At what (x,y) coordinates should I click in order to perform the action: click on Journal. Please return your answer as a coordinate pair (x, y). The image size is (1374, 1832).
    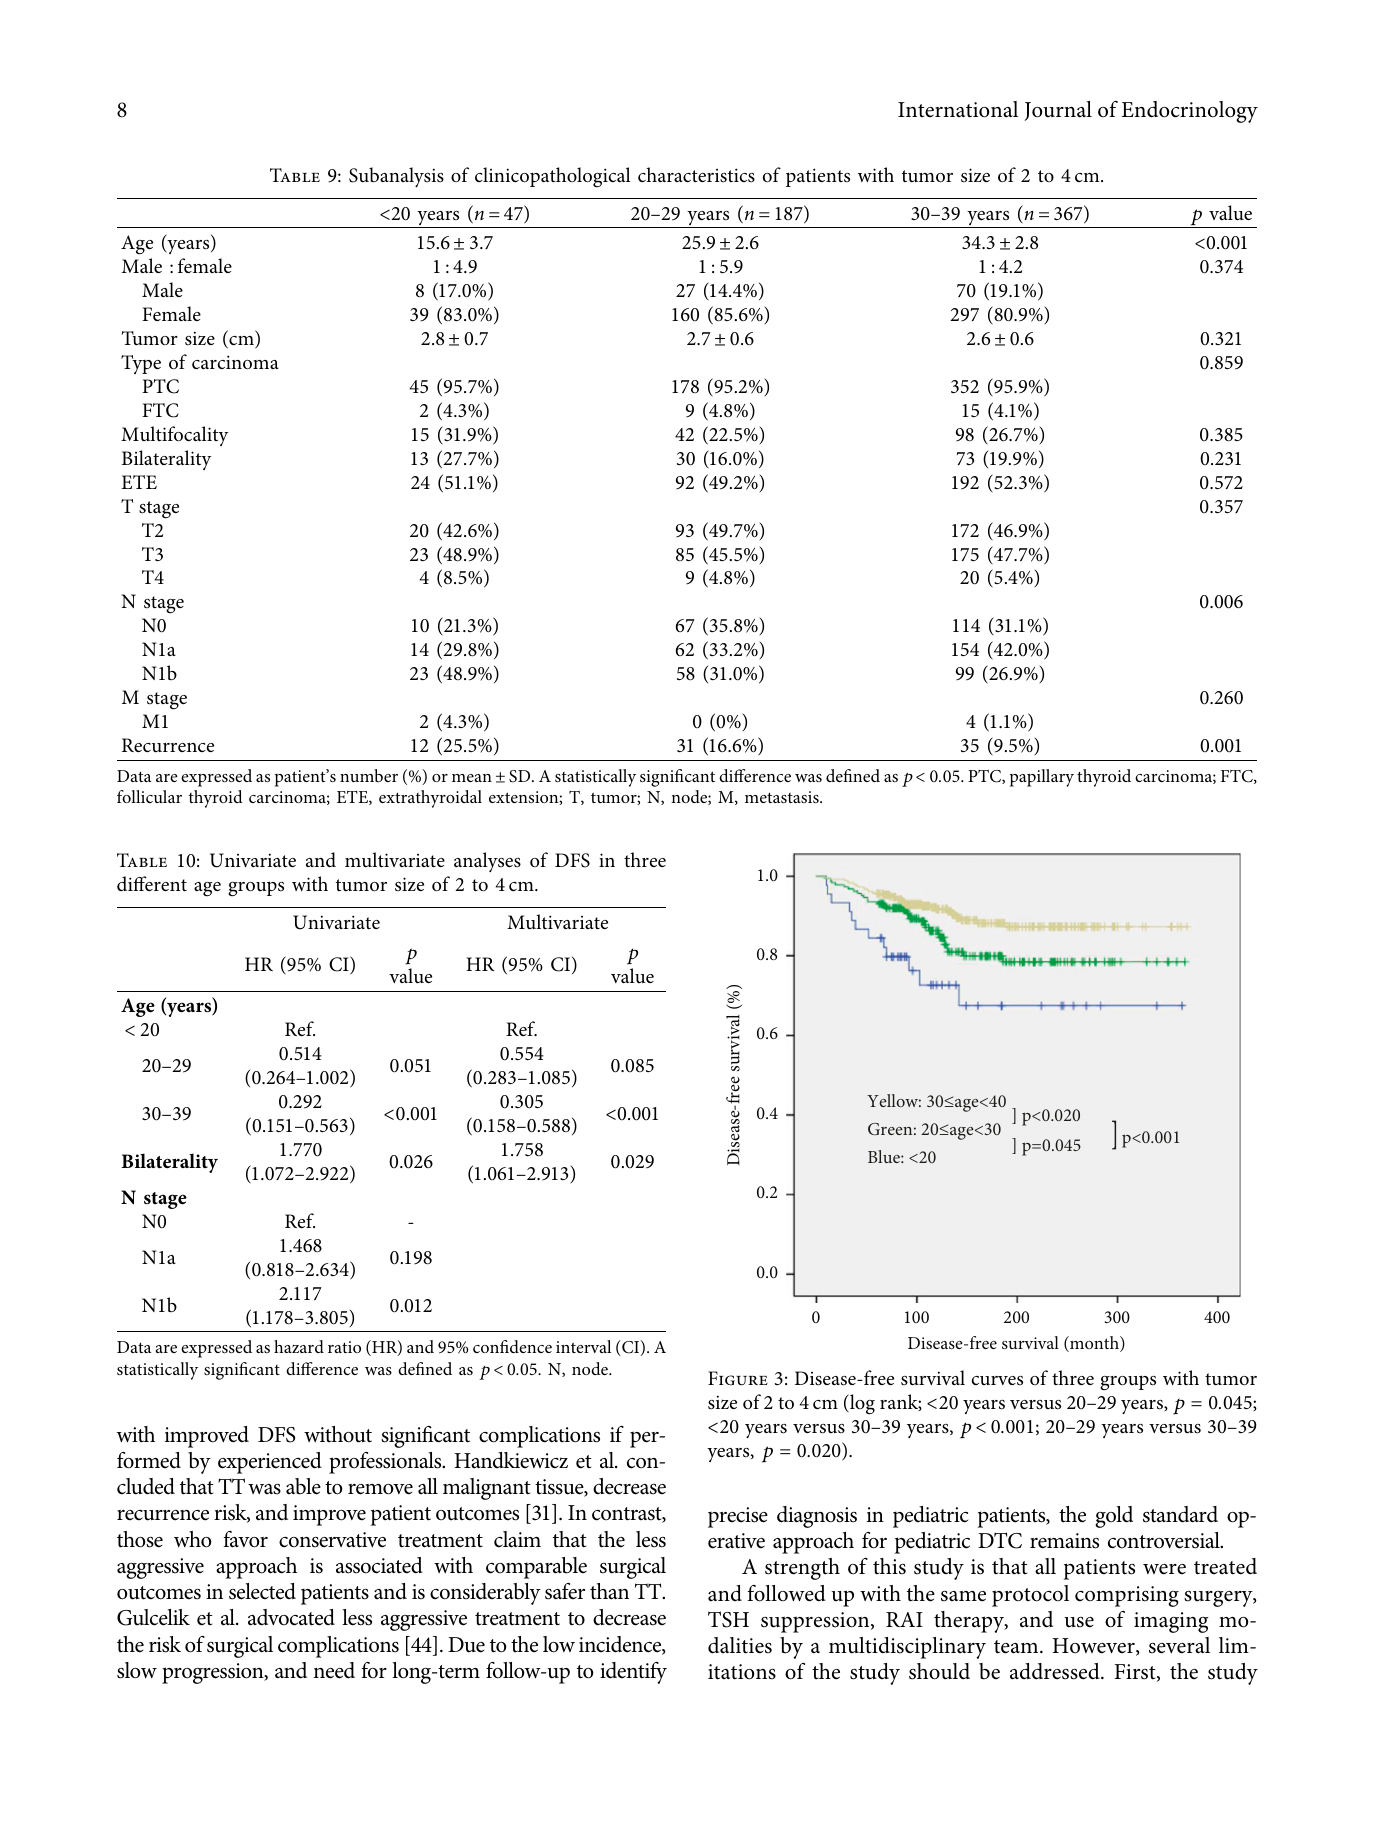
    Looking at the image, I should click on (1058, 111).
